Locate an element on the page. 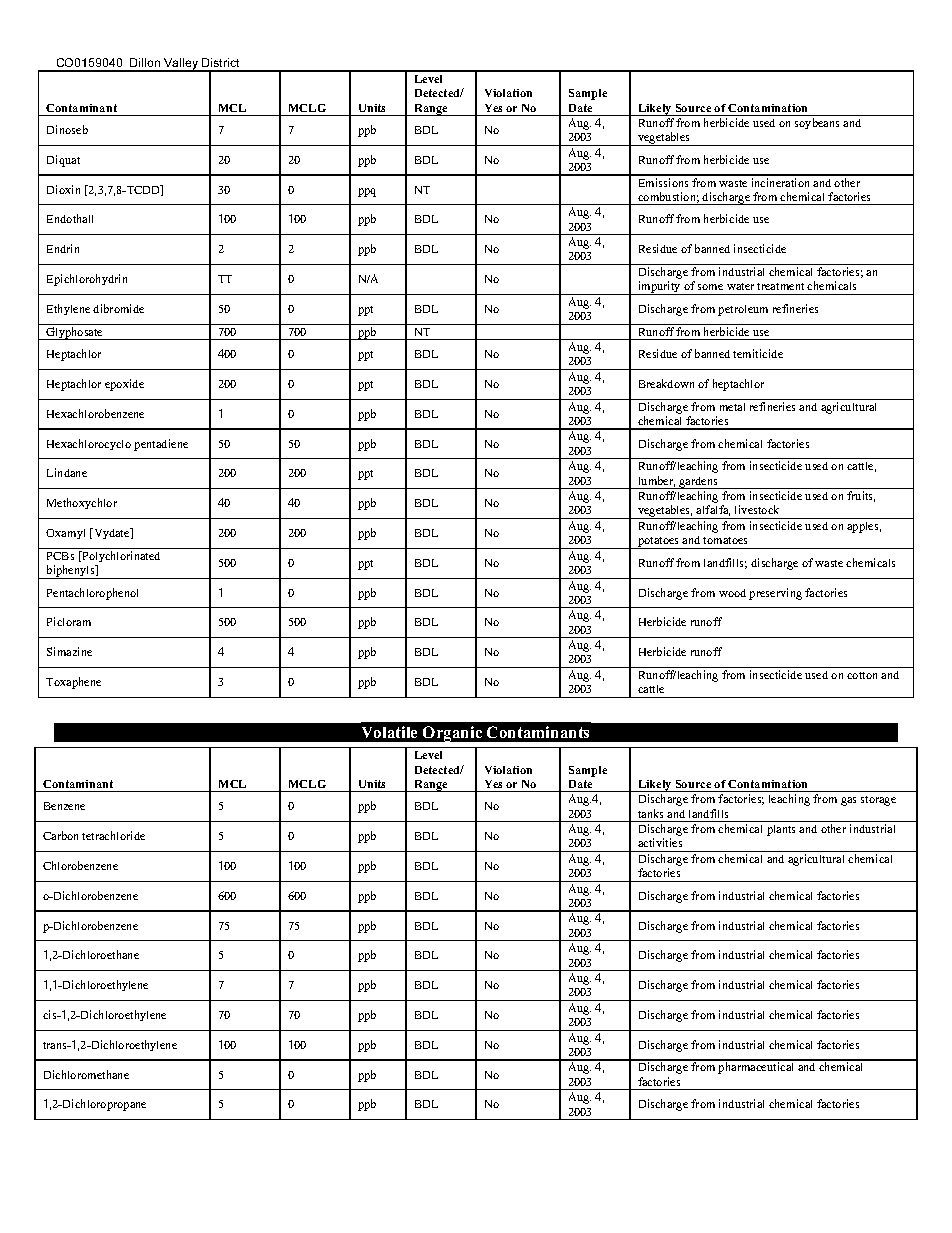 The height and width of the page is (1233, 952). plants is located at coordinates (781, 830).
